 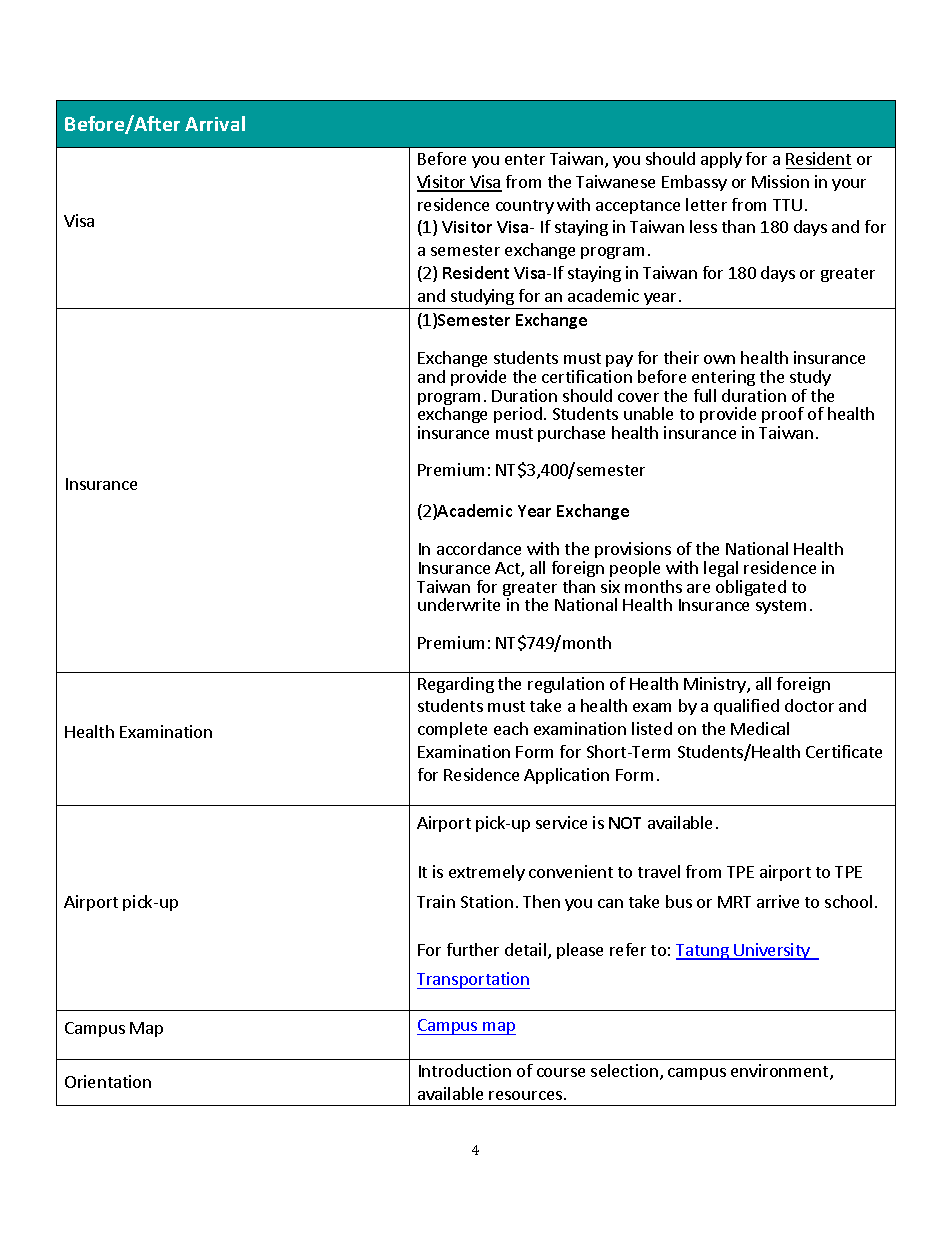 I want to click on certification, so click(x=587, y=376).
